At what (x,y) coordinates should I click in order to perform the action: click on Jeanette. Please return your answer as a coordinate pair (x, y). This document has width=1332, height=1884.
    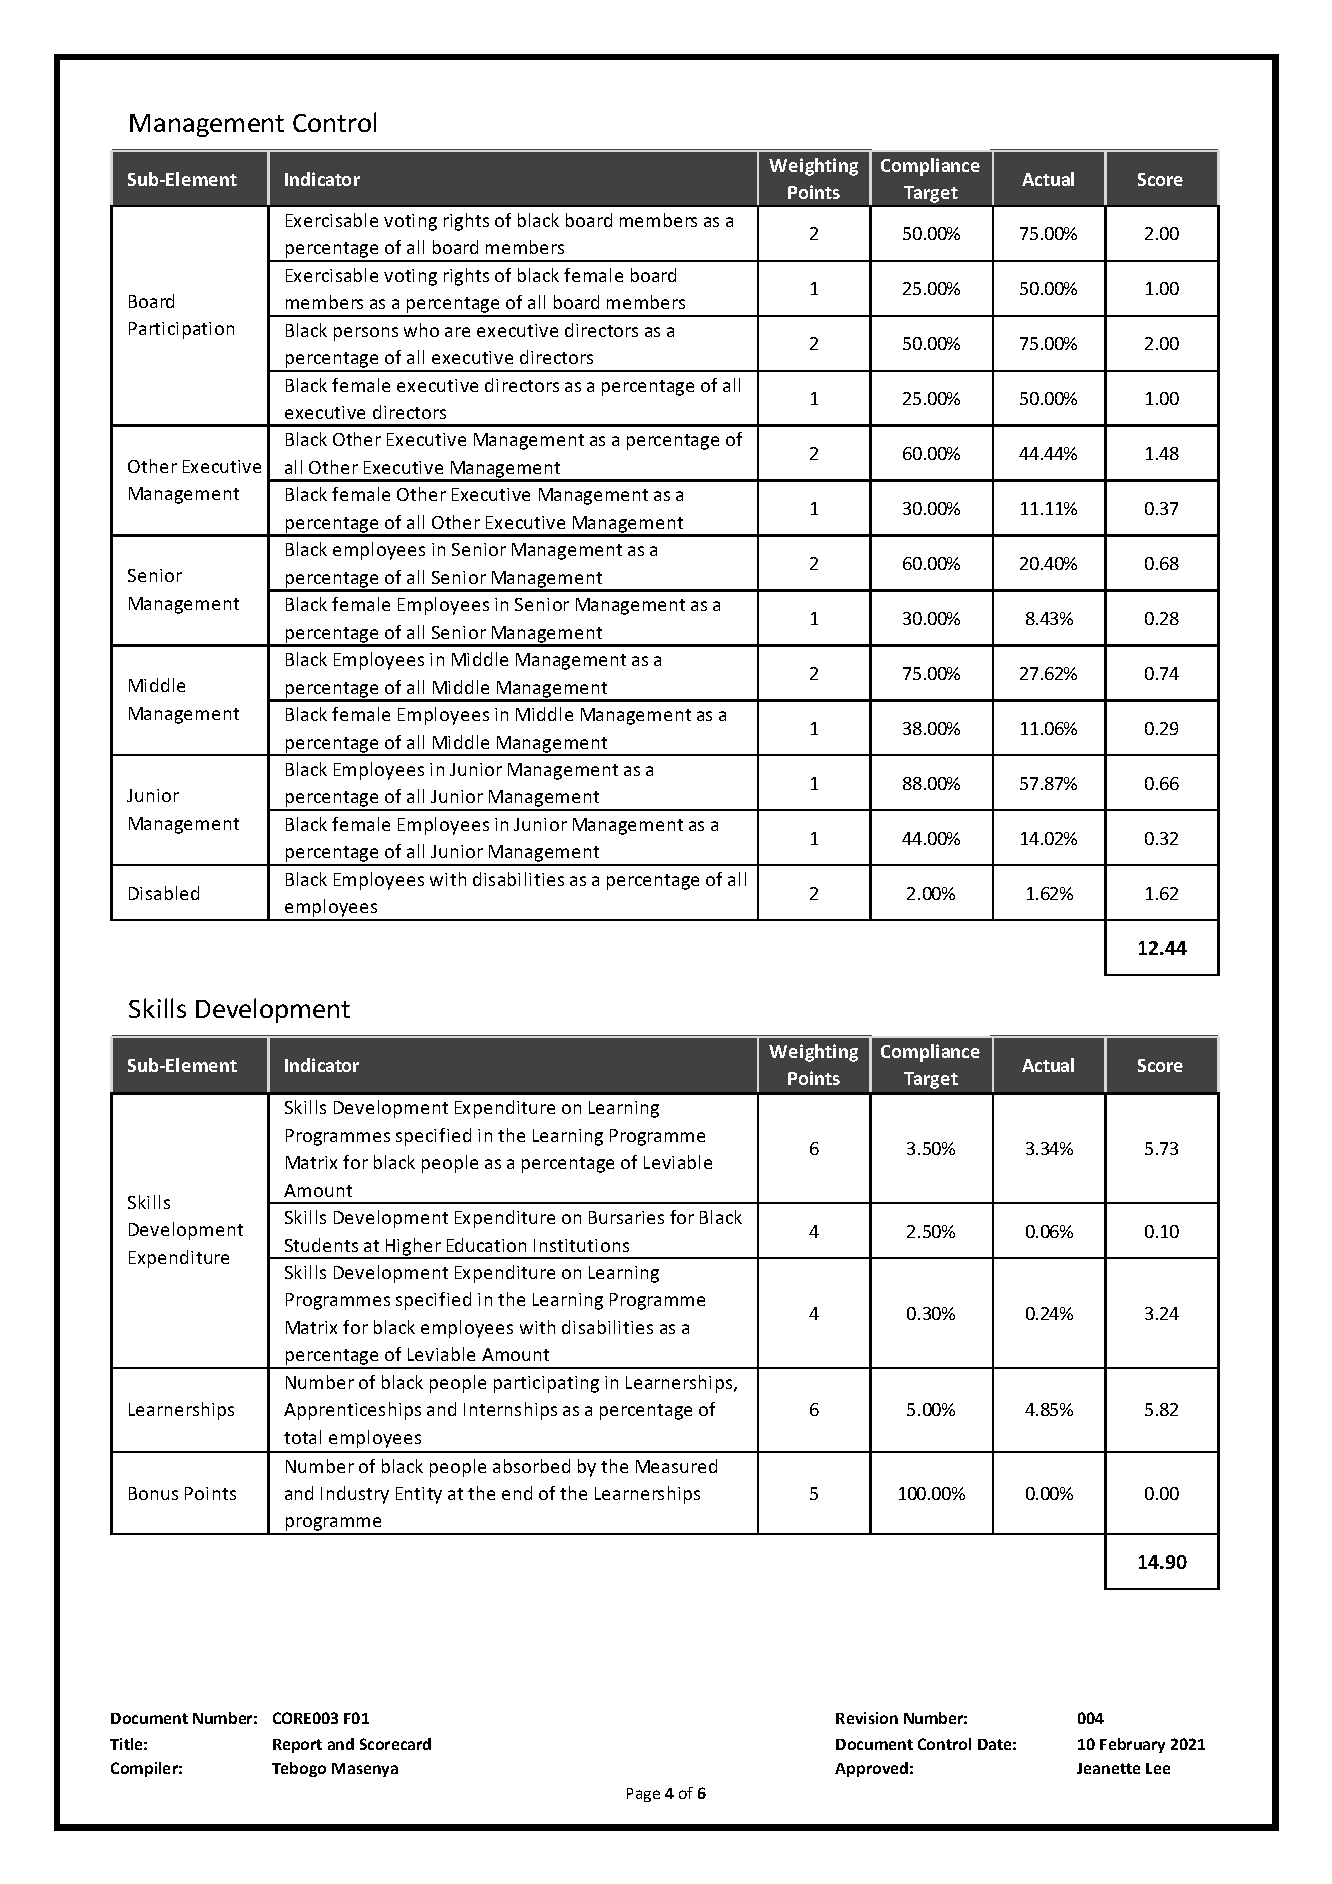
    Looking at the image, I should click on (1108, 1768).
